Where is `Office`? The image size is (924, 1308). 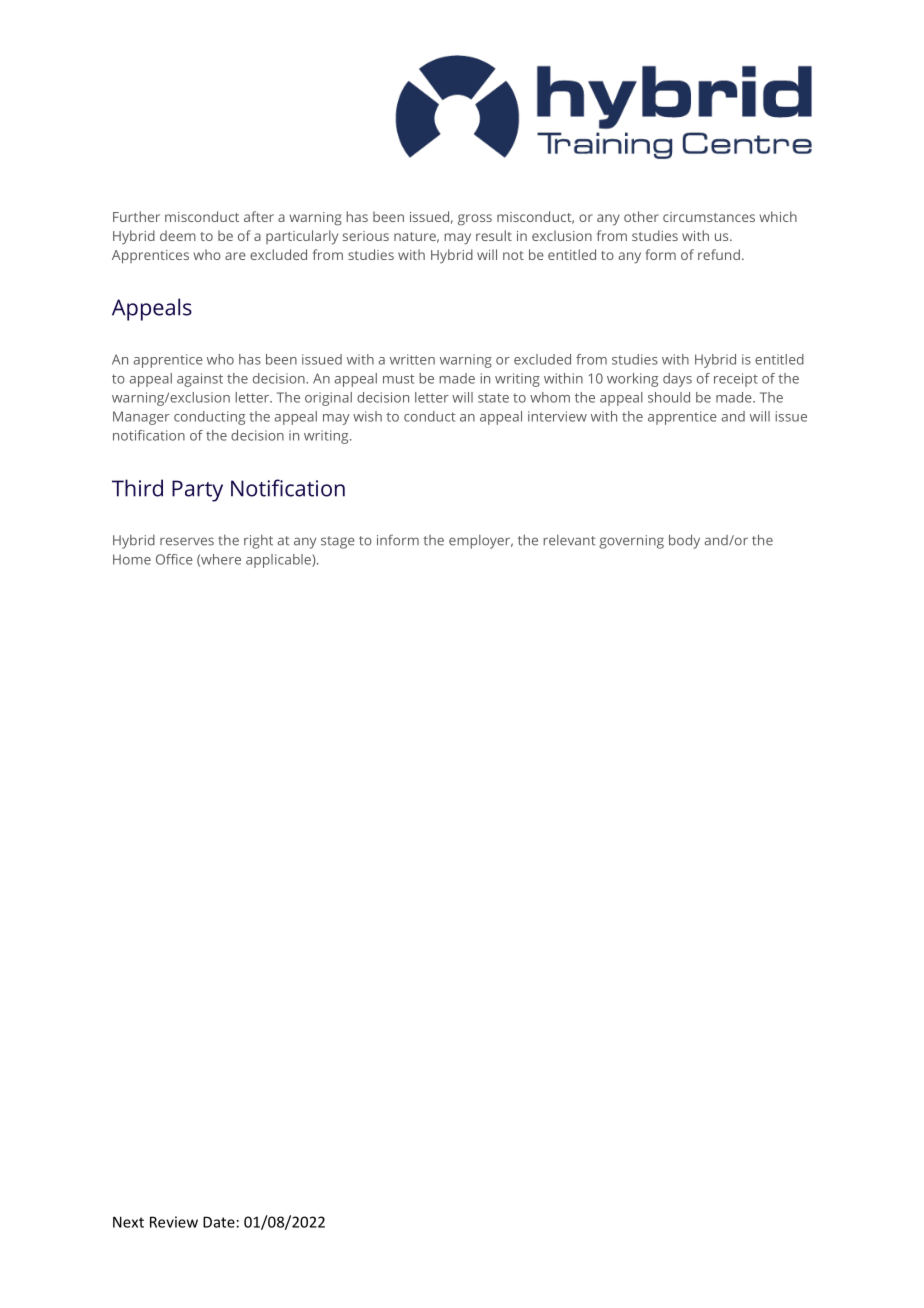 Office is located at coordinates (174, 559).
